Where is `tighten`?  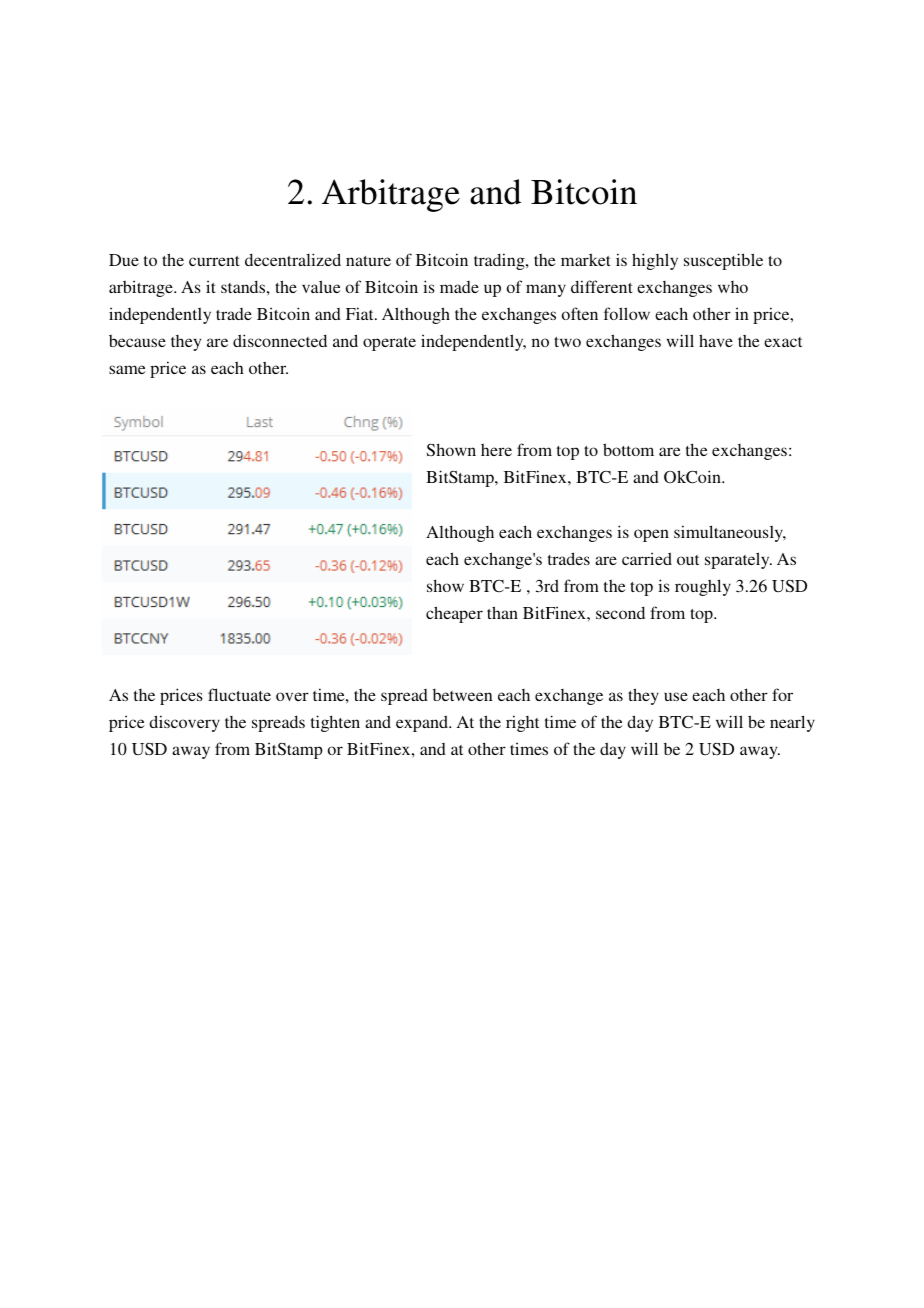 tighten is located at coordinates (335, 723).
